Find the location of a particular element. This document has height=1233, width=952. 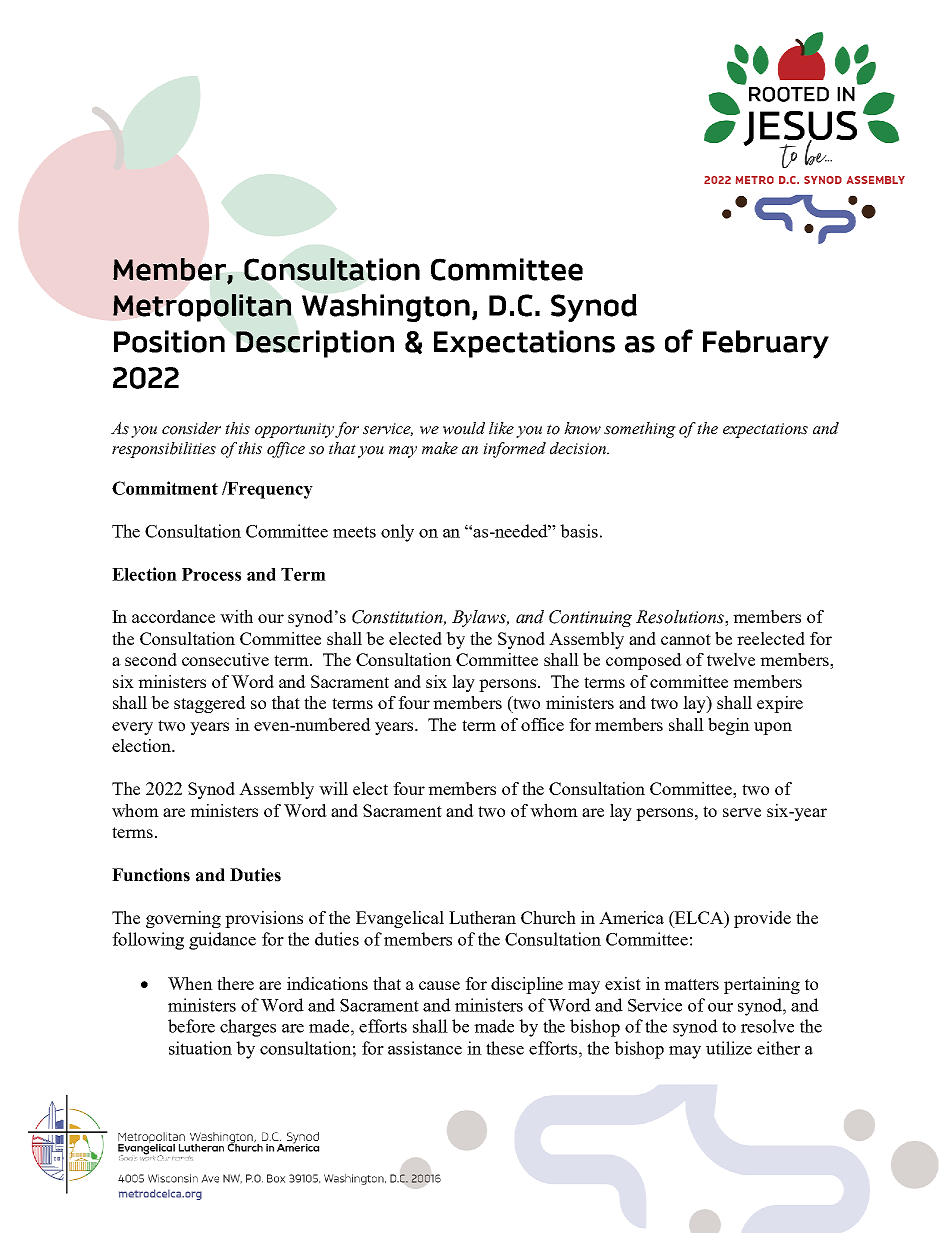

Bylaws is located at coordinates (480, 618).
